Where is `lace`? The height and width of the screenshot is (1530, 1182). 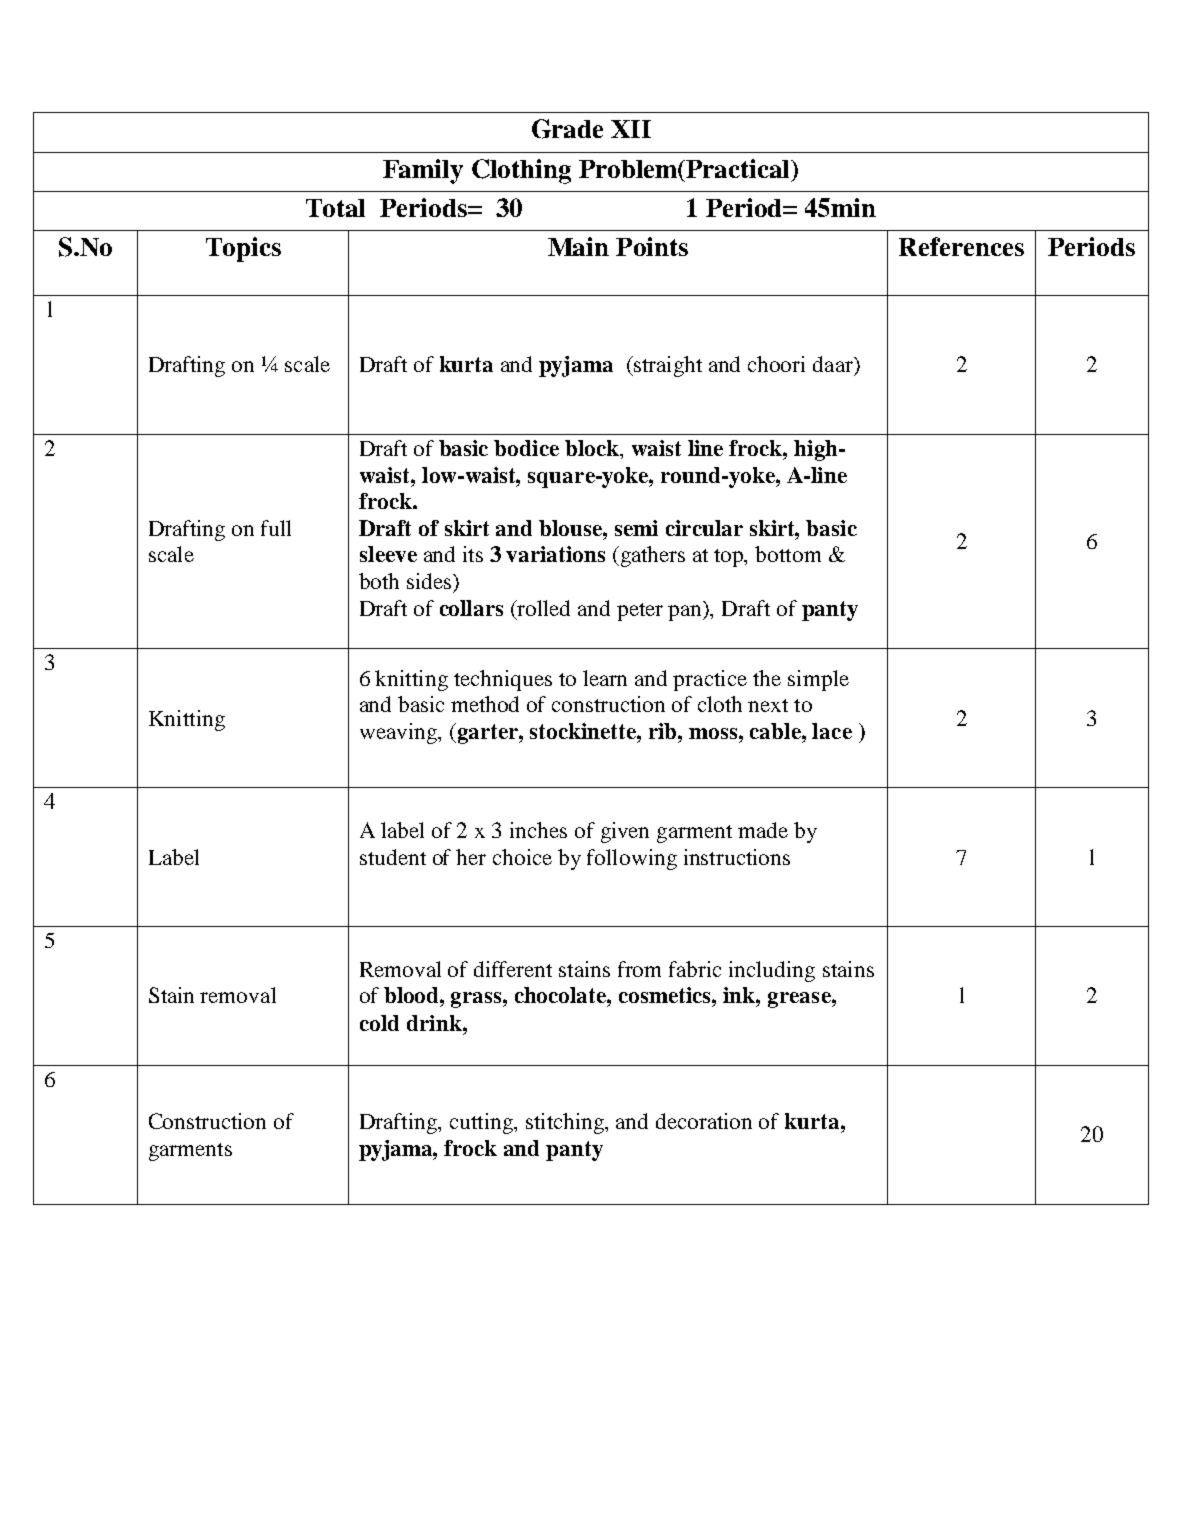
lace is located at coordinates (832, 731).
